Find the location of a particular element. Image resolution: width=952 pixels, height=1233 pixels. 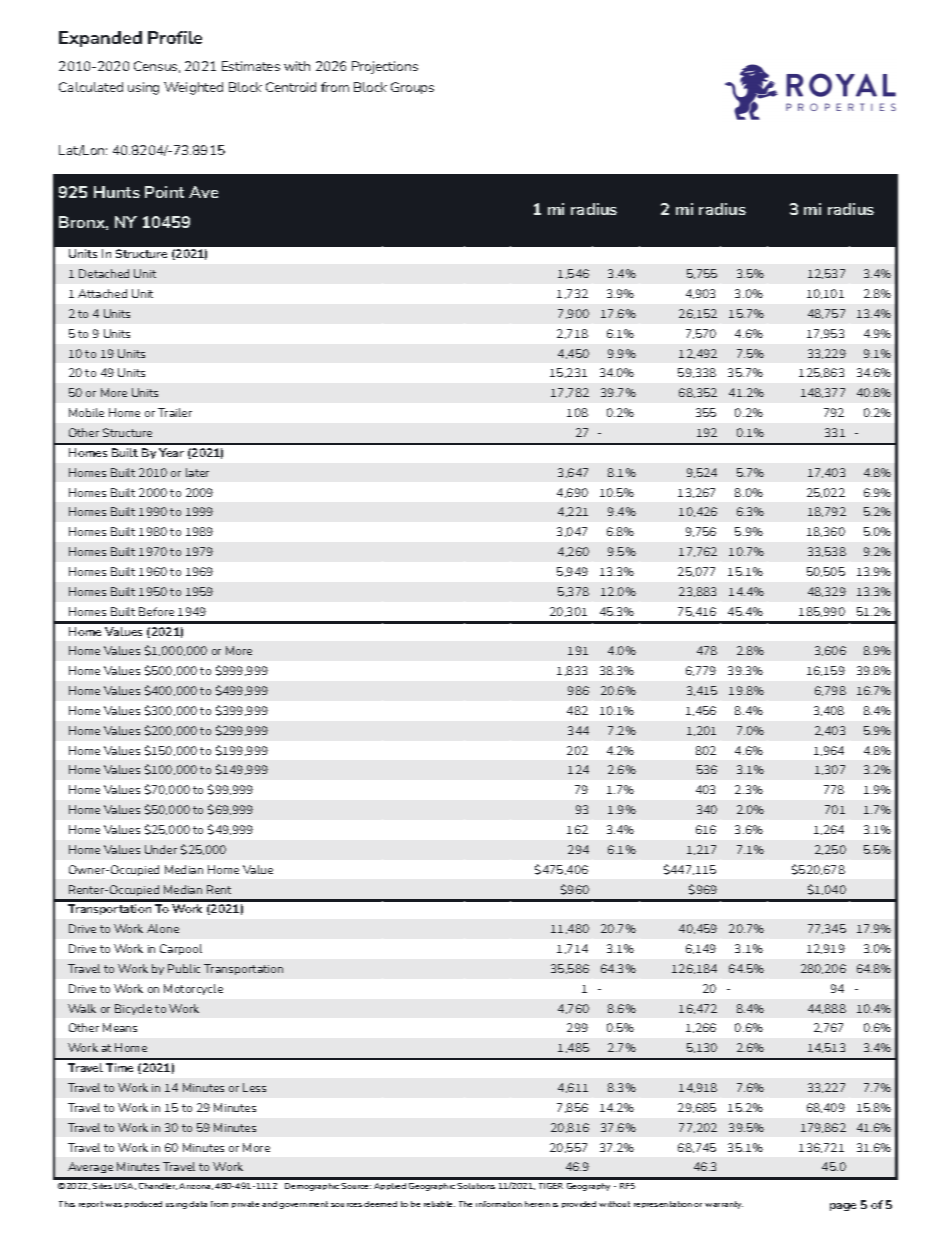

Chandler is located at coordinates (158, 1186).
